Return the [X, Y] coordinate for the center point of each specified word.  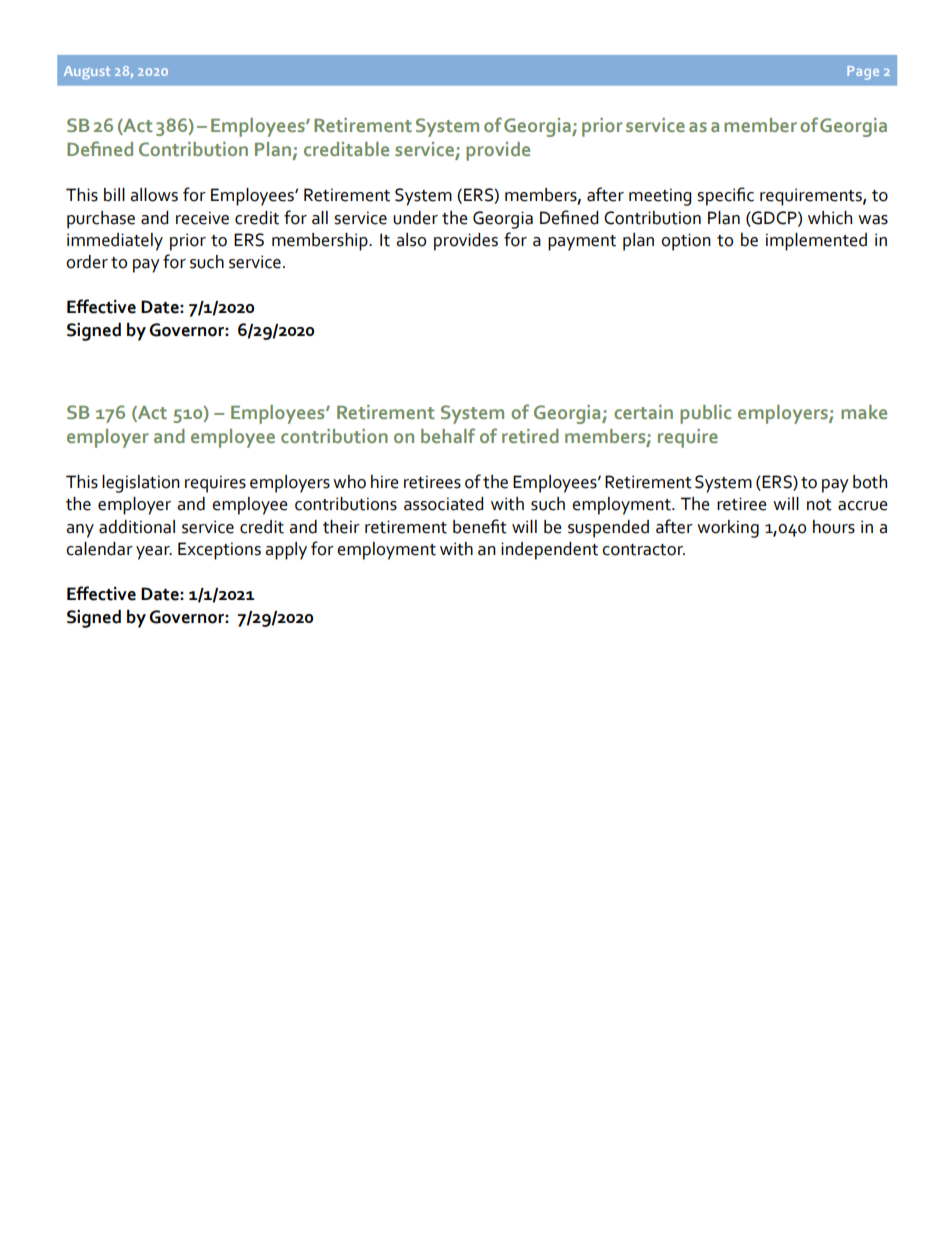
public [705, 414]
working [728, 529]
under [415, 218]
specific [725, 196]
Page [863, 73]
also [411, 240]
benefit [480, 526]
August [87, 73]
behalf [448, 435]
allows [154, 195]
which [830, 218]
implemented [816, 242]
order [87, 262]
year [154, 553]
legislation [141, 484]
